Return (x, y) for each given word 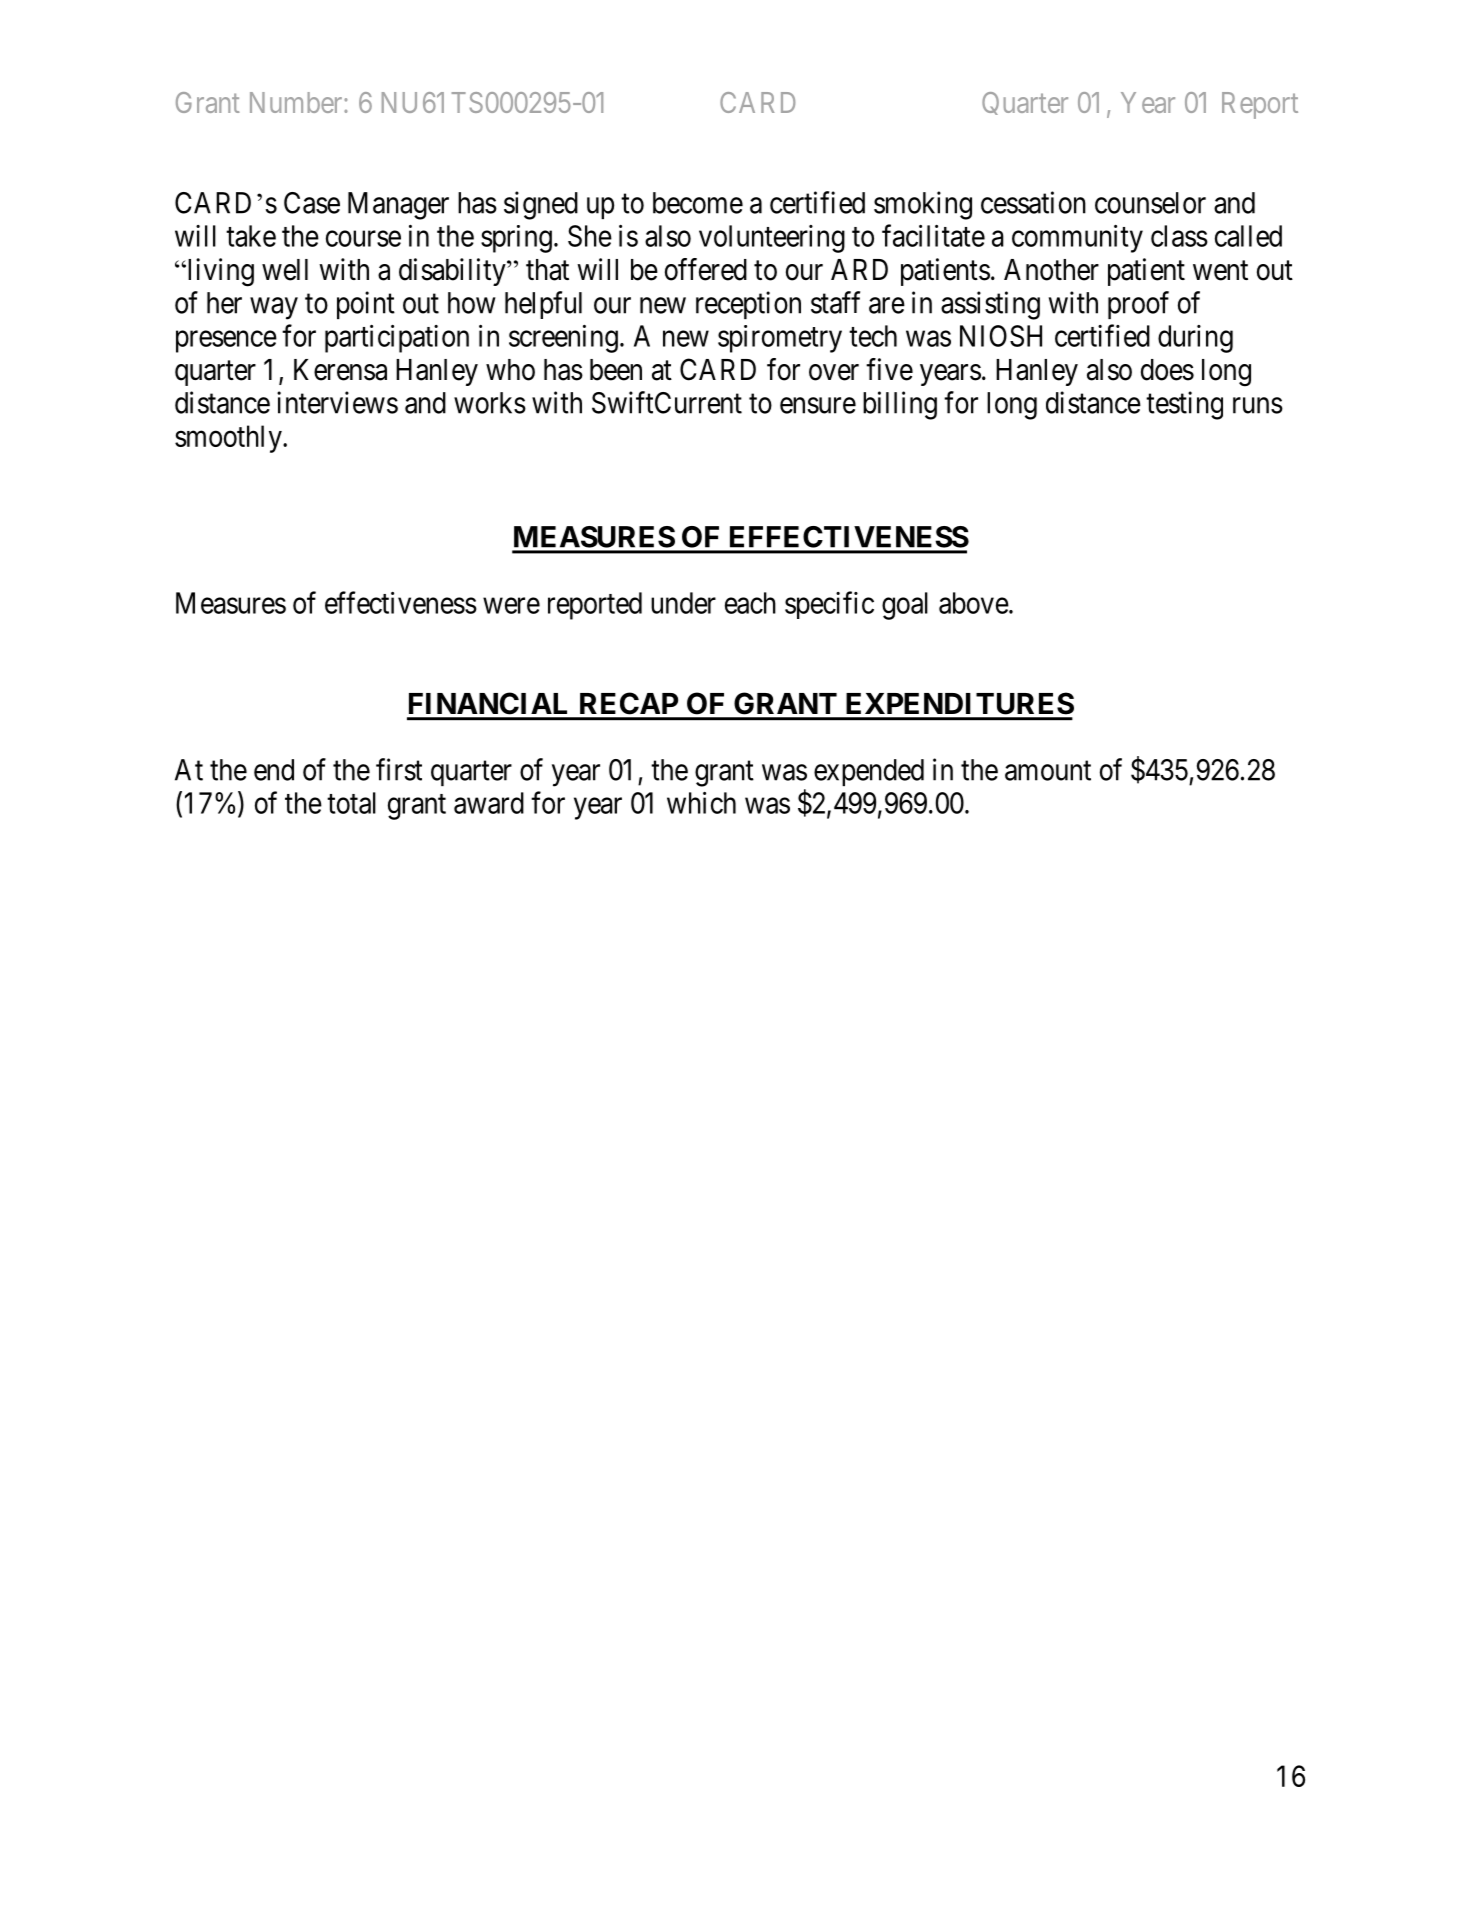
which (701, 803)
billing (900, 405)
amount (1048, 771)
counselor (1150, 203)
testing (1184, 405)
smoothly (229, 439)
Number (297, 102)
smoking (923, 205)
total (351, 803)
